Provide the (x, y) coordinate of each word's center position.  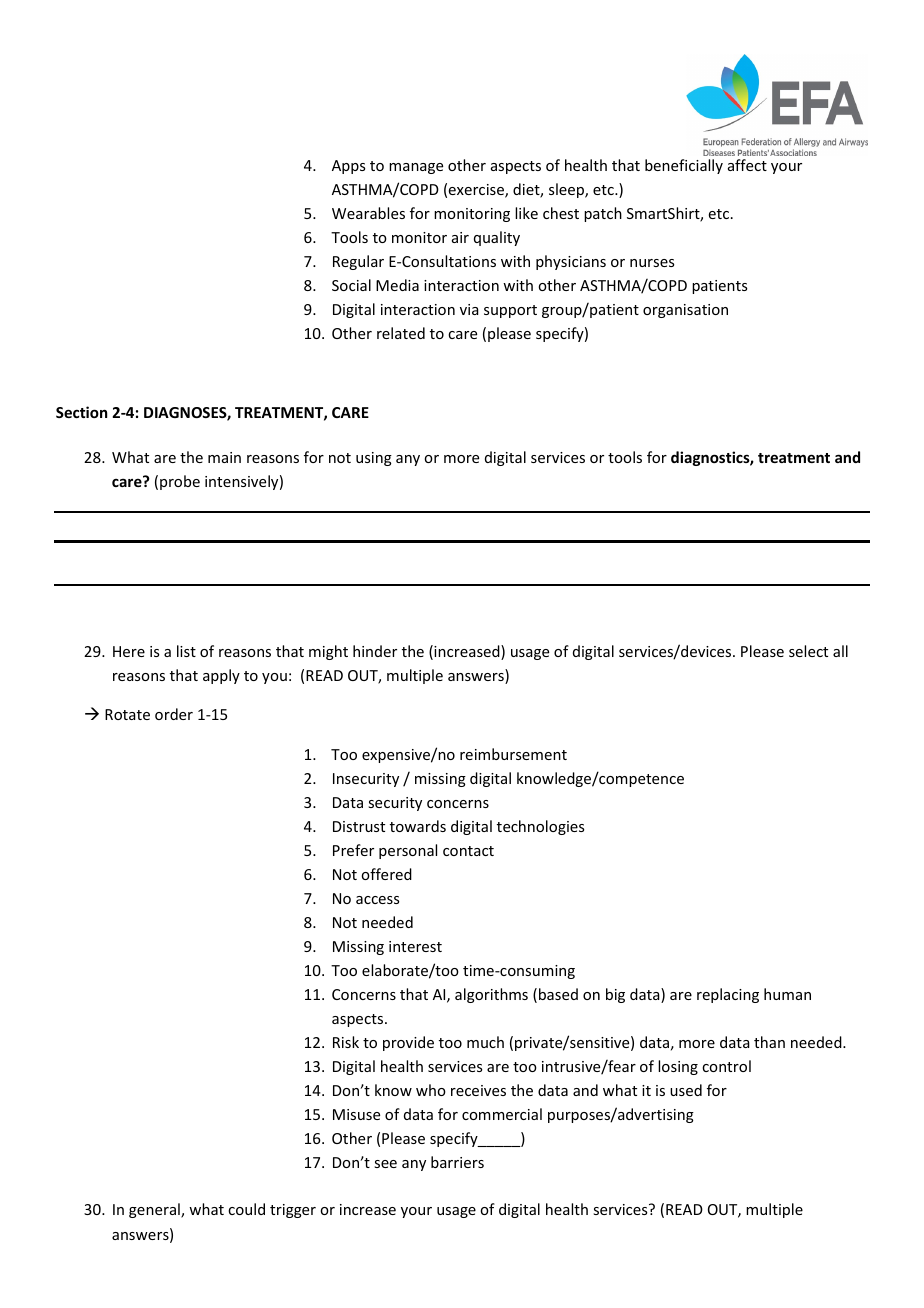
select (808, 651)
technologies (540, 827)
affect (747, 165)
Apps (348, 167)
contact (468, 851)
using (374, 459)
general (155, 1210)
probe (180, 482)
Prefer (353, 850)
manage (416, 168)
